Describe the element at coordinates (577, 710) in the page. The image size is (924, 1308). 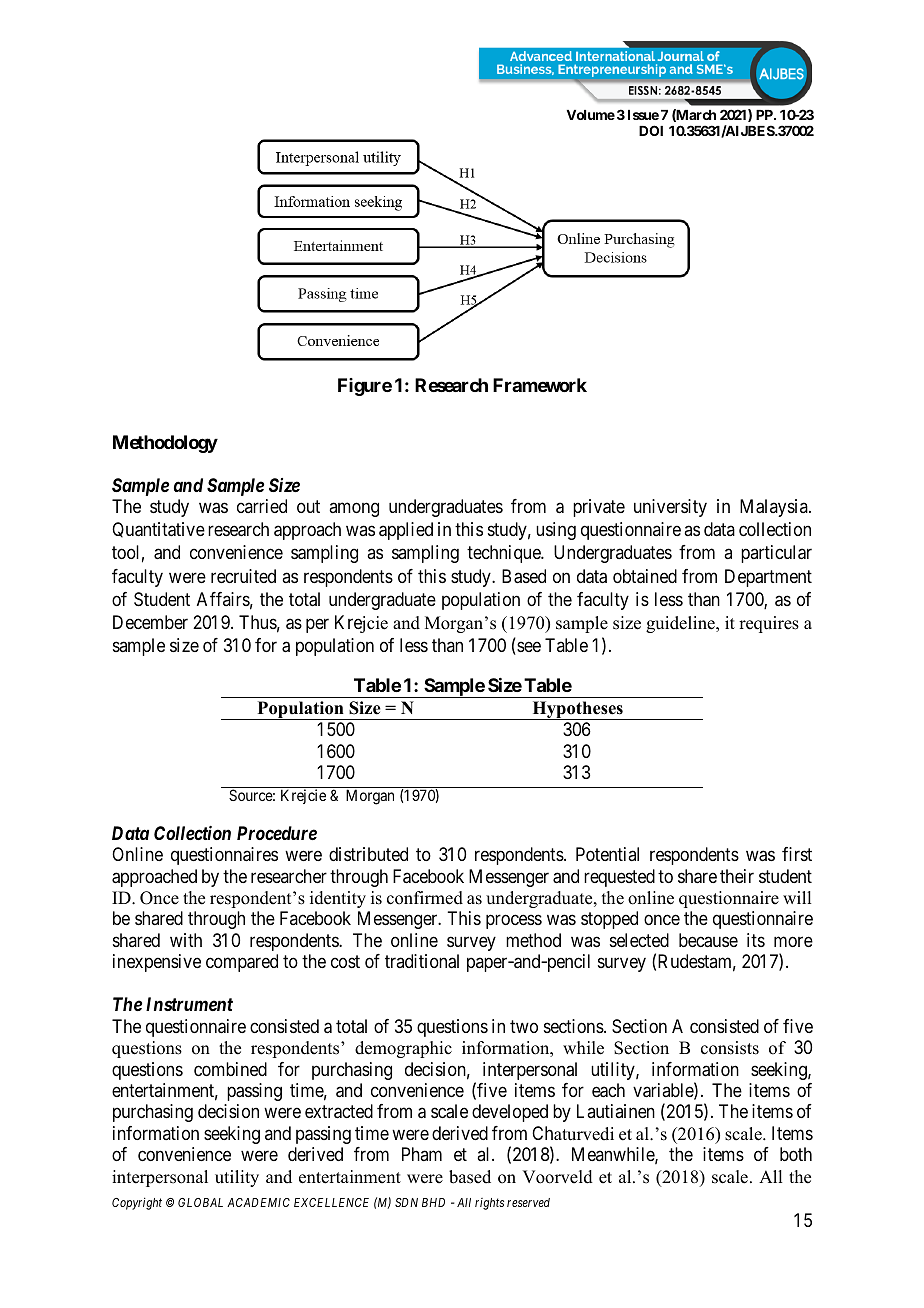
I see `Hypotheses` at that location.
